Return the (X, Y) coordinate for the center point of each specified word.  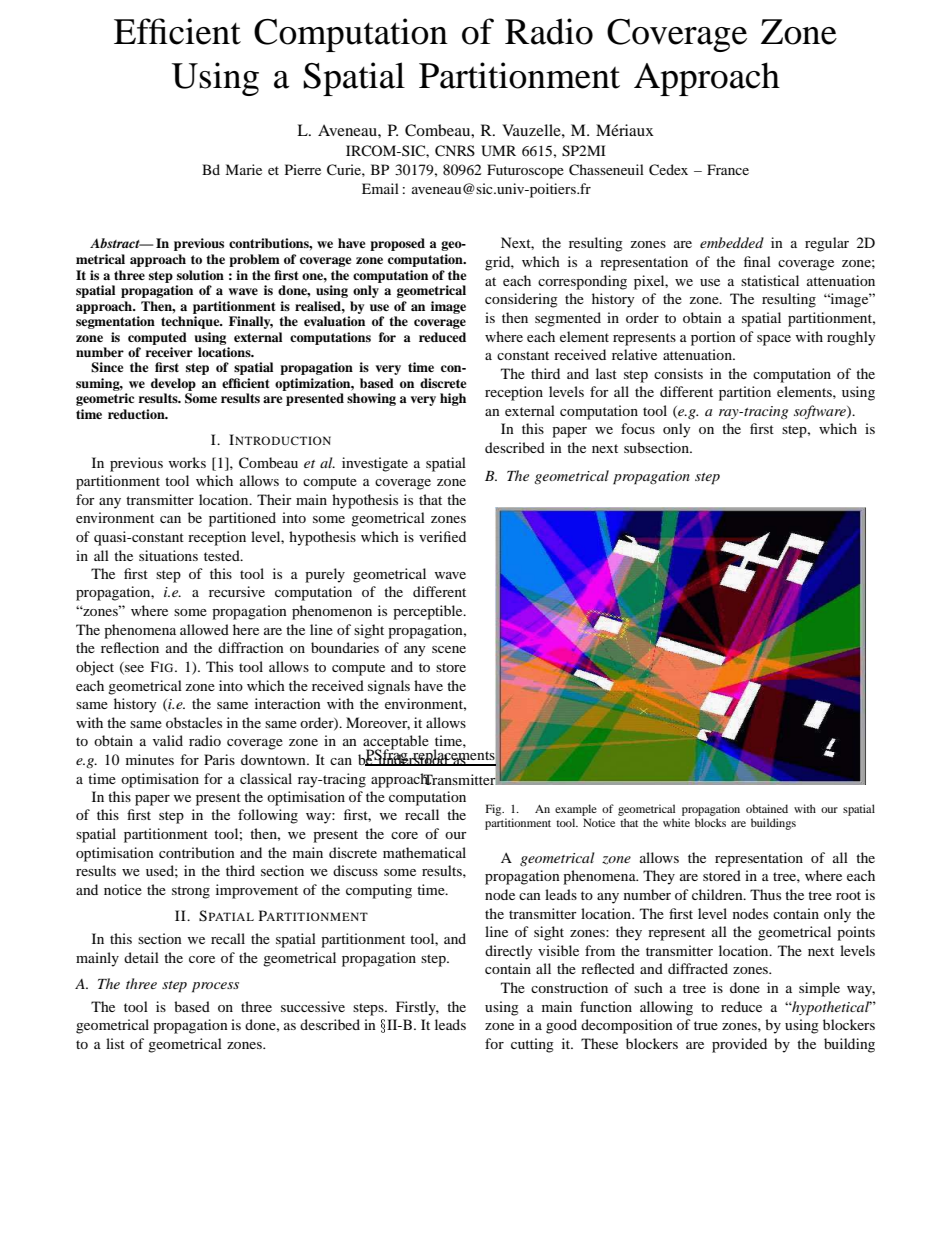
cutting (532, 1045)
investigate (375, 464)
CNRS (455, 151)
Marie (243, 169)
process (215, 987)
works (187, 462)
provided (739, 1045)
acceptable (396, 743)
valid (168, 740)
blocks (710, 822)
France (728, 169)
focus (638, 428)
